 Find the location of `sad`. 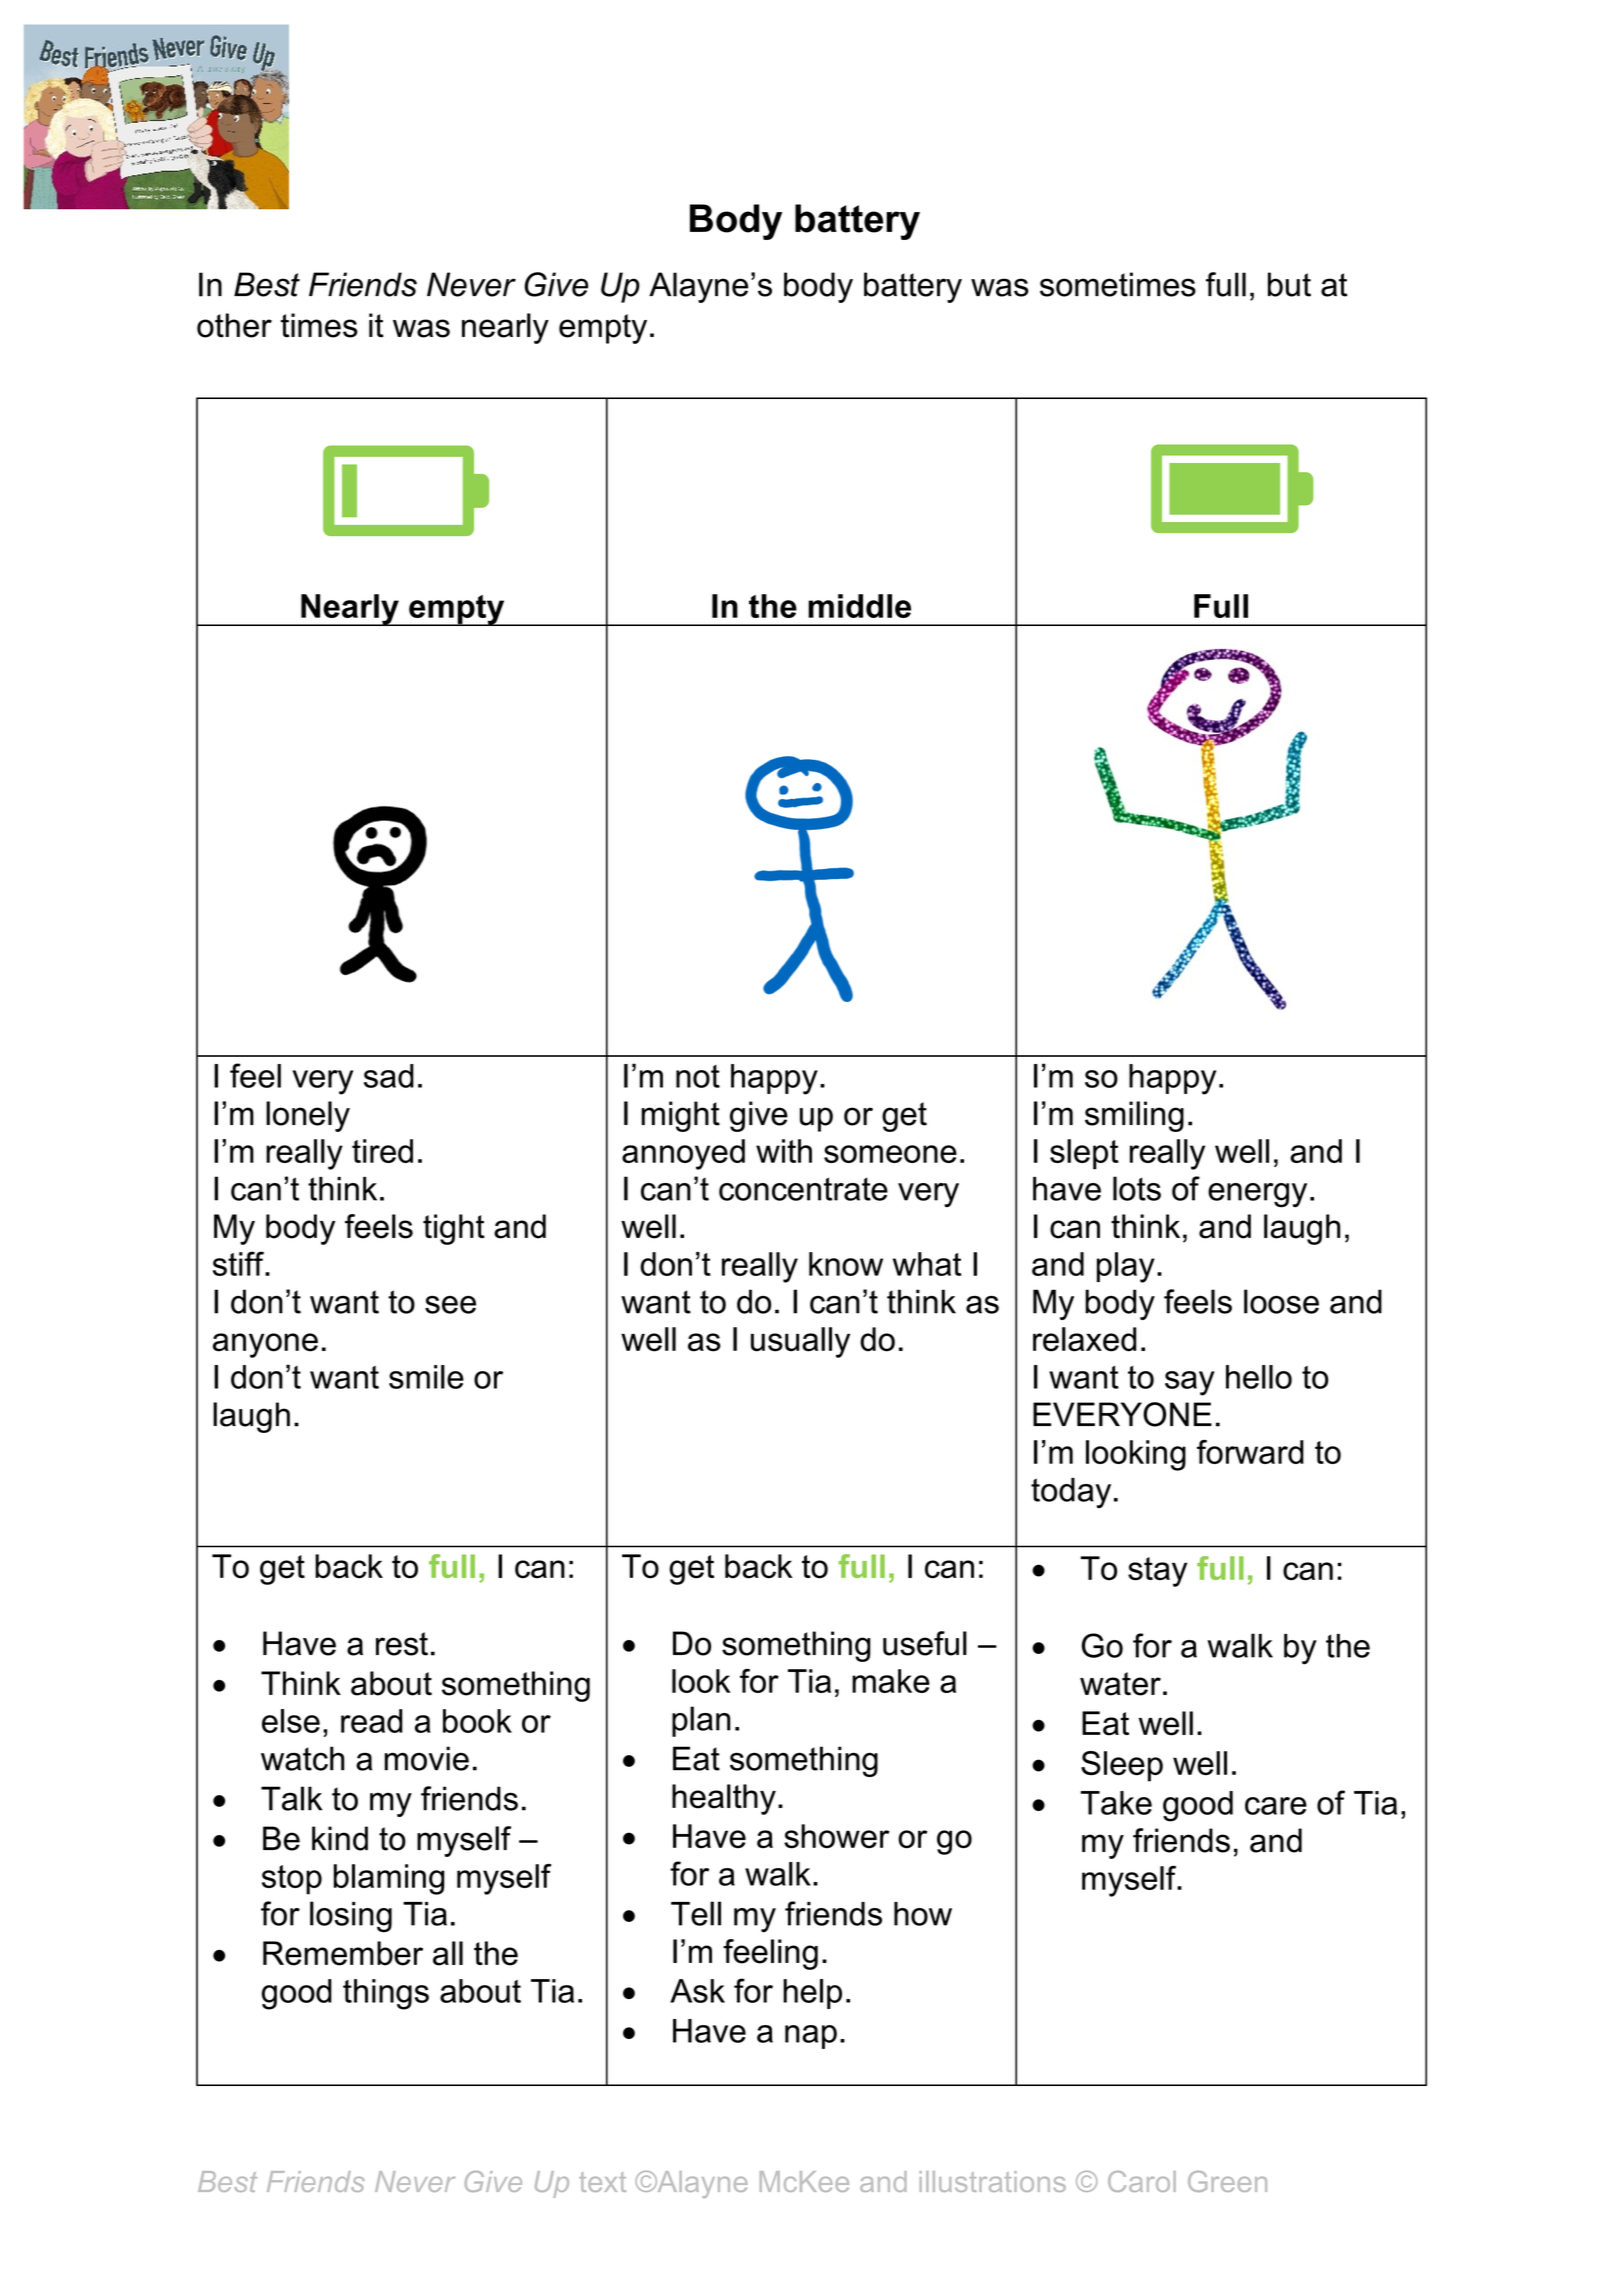

sad is located at coordinates (389, 1076).
